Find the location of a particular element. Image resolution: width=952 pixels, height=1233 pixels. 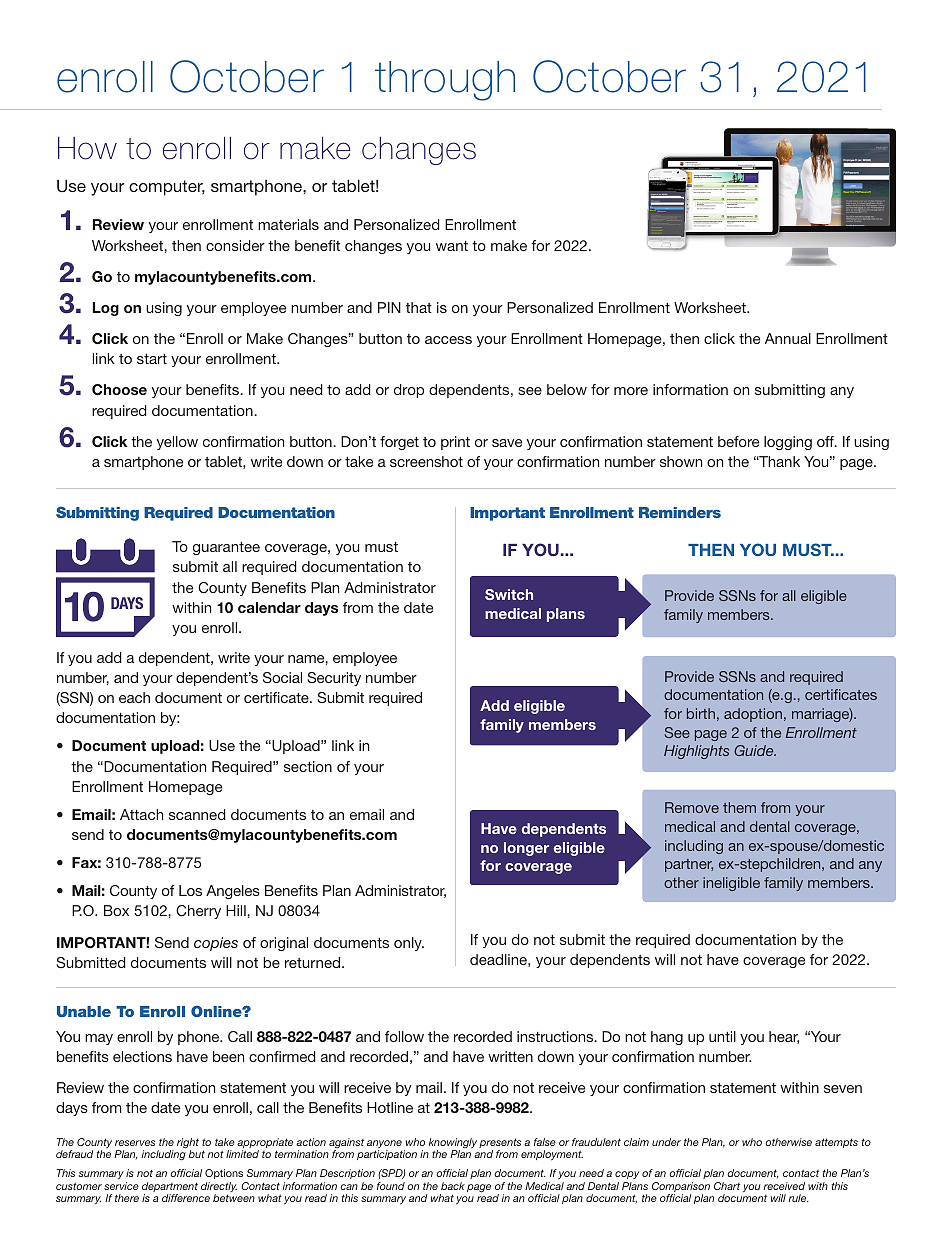

through is located at coordinates (445, 81).
